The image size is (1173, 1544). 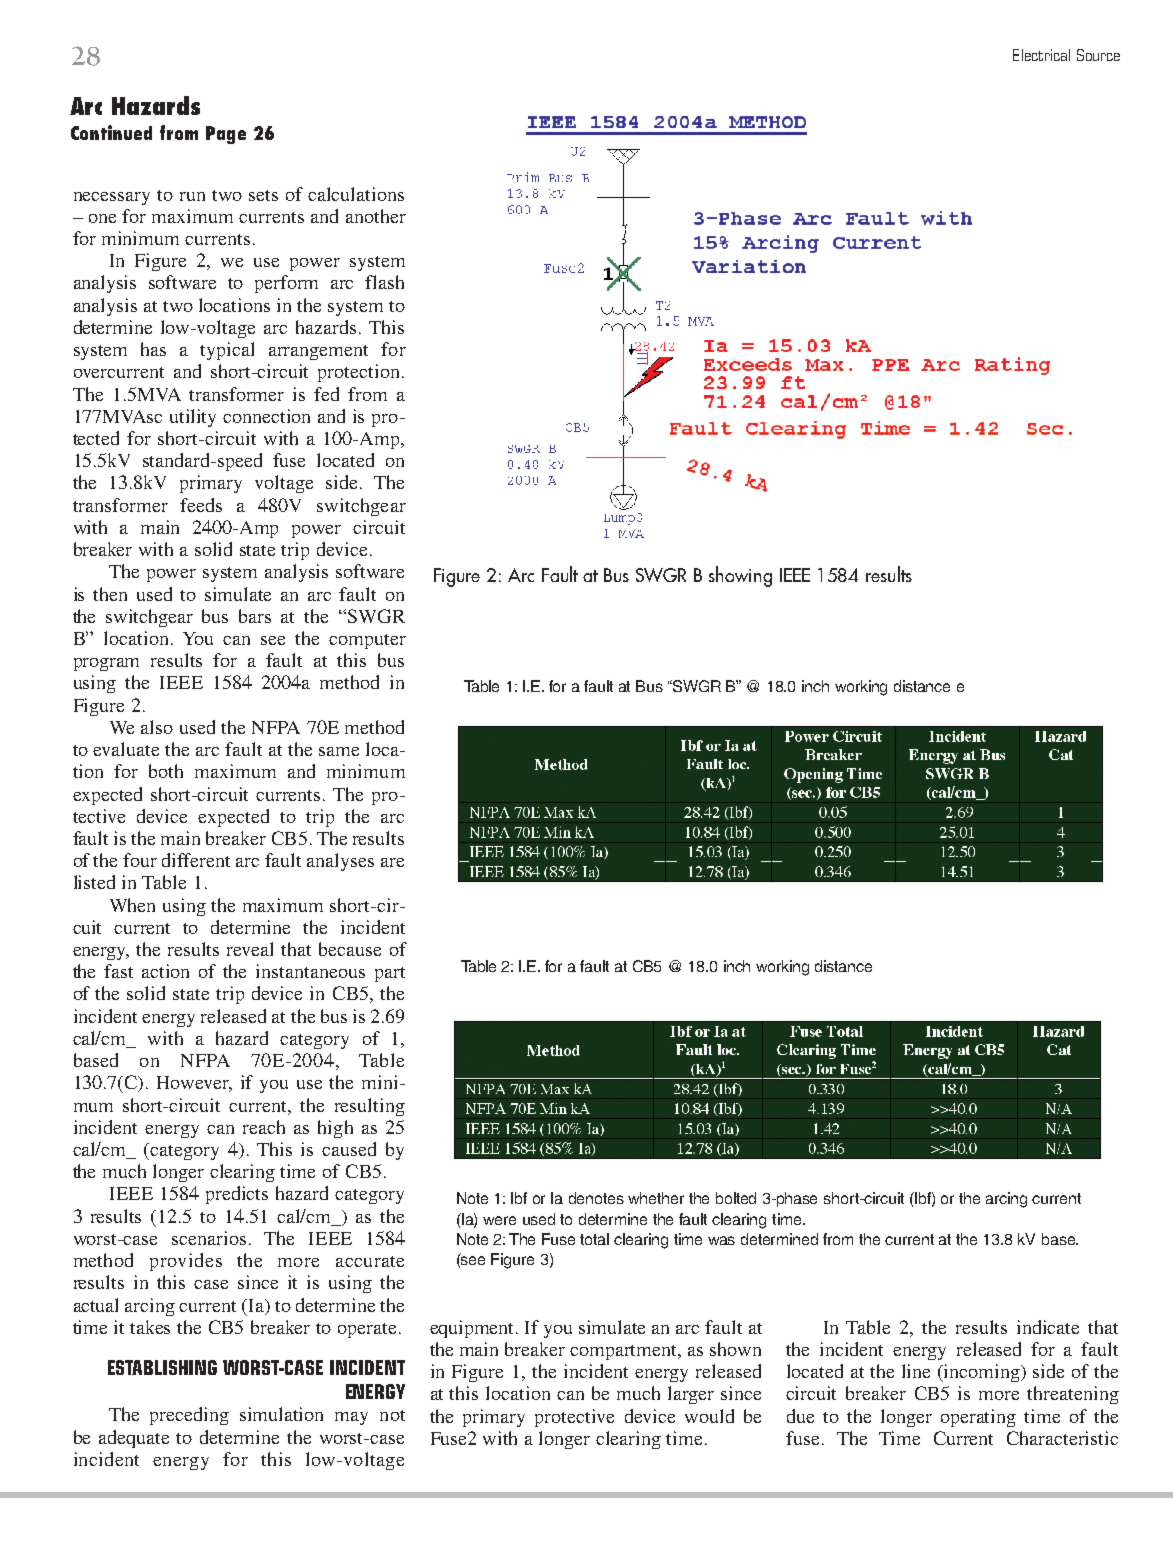 I want to click on Continued, so click(x=111, y=132).
